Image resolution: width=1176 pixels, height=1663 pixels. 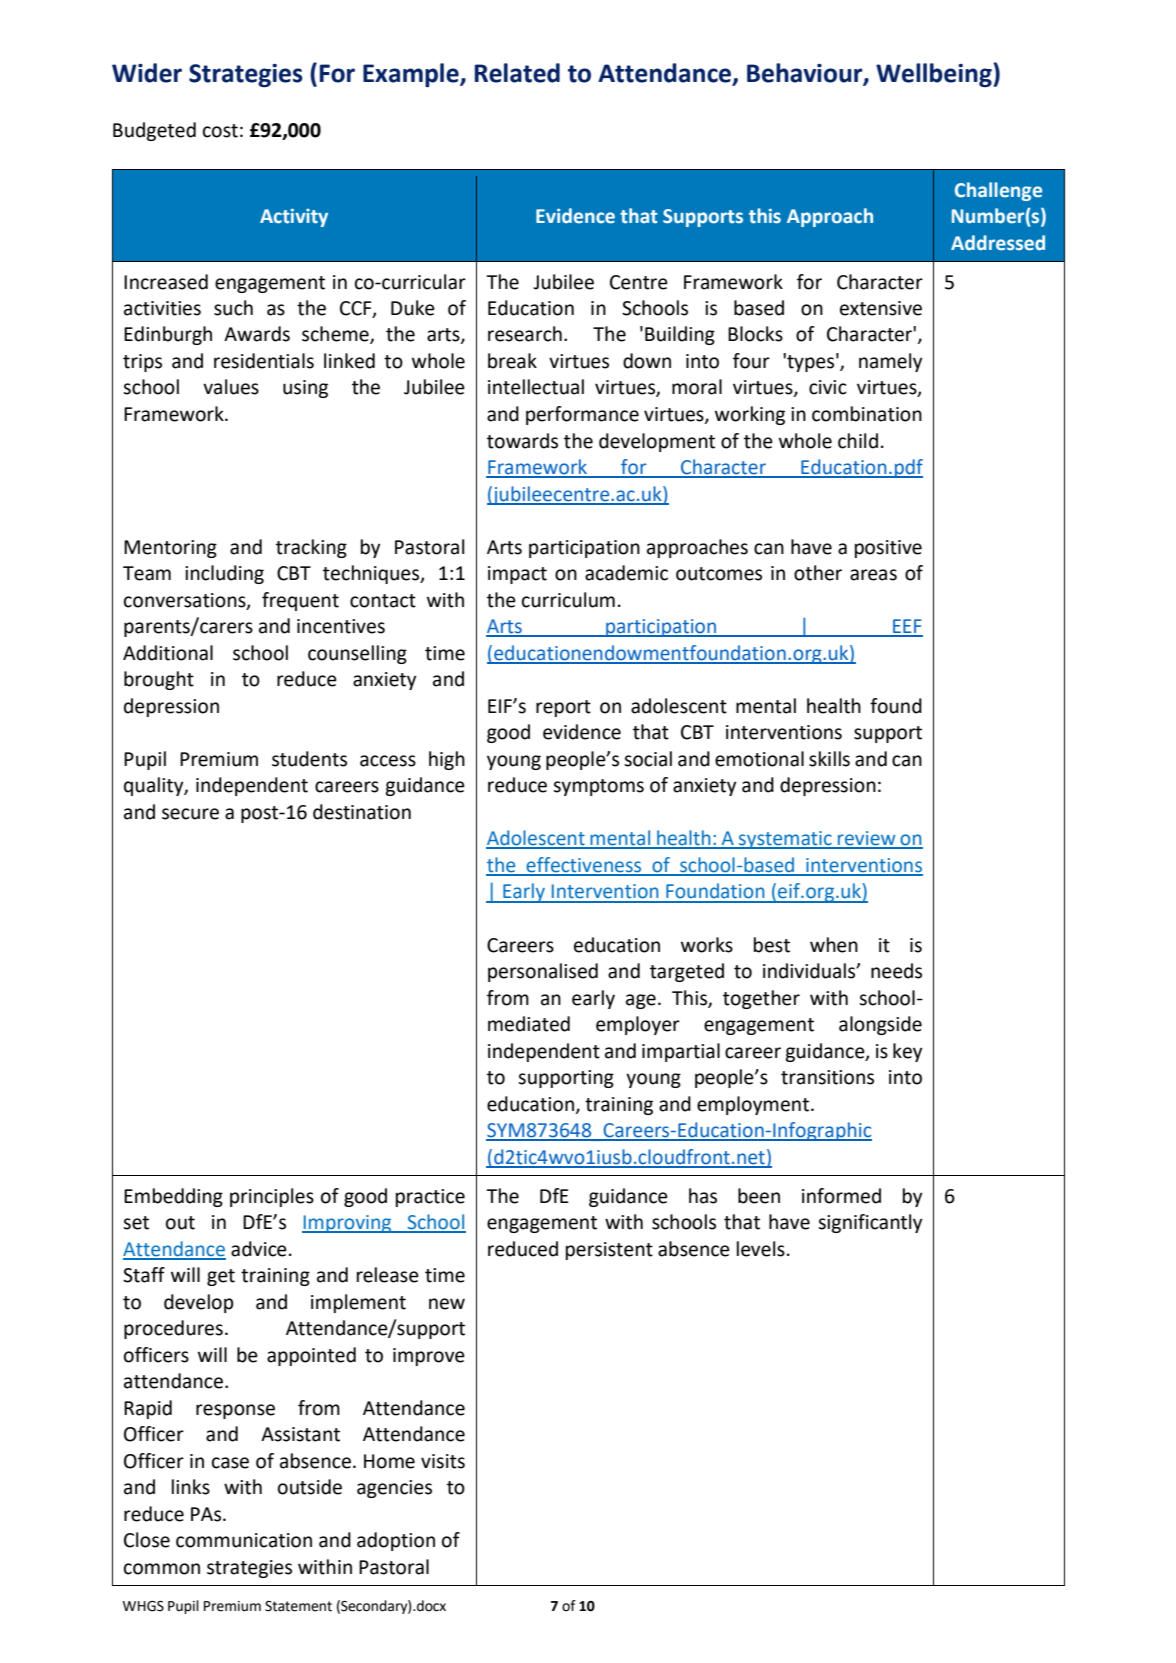 I want to click on cost, so click(x=220, y=131).
